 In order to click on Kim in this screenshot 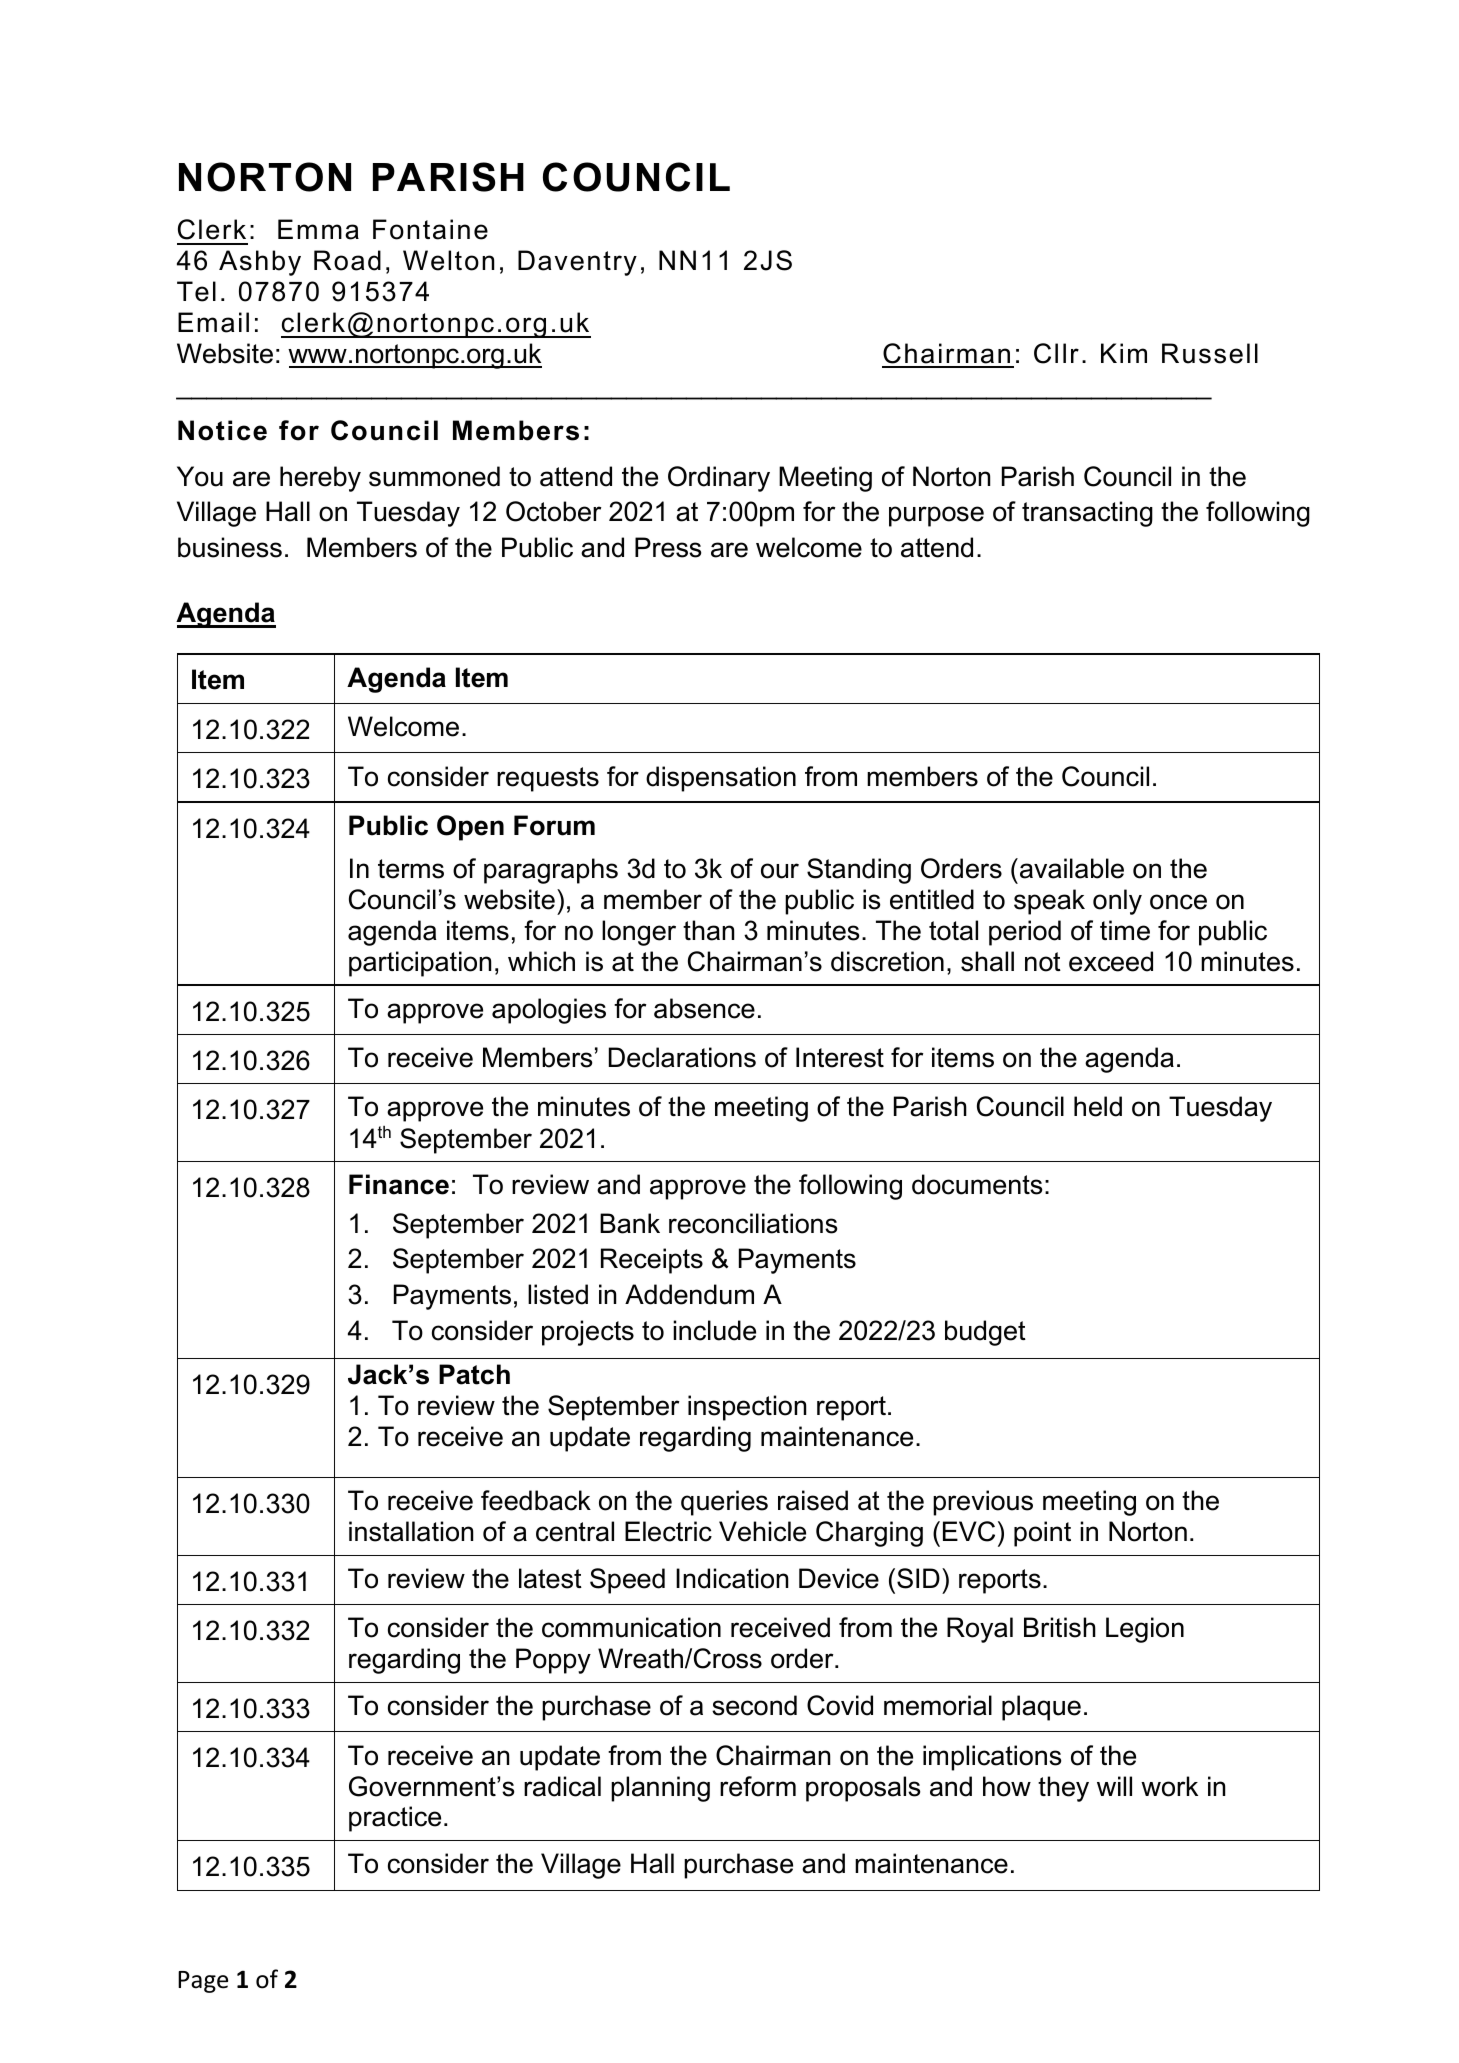, I will do `click(1124, 353)`.
